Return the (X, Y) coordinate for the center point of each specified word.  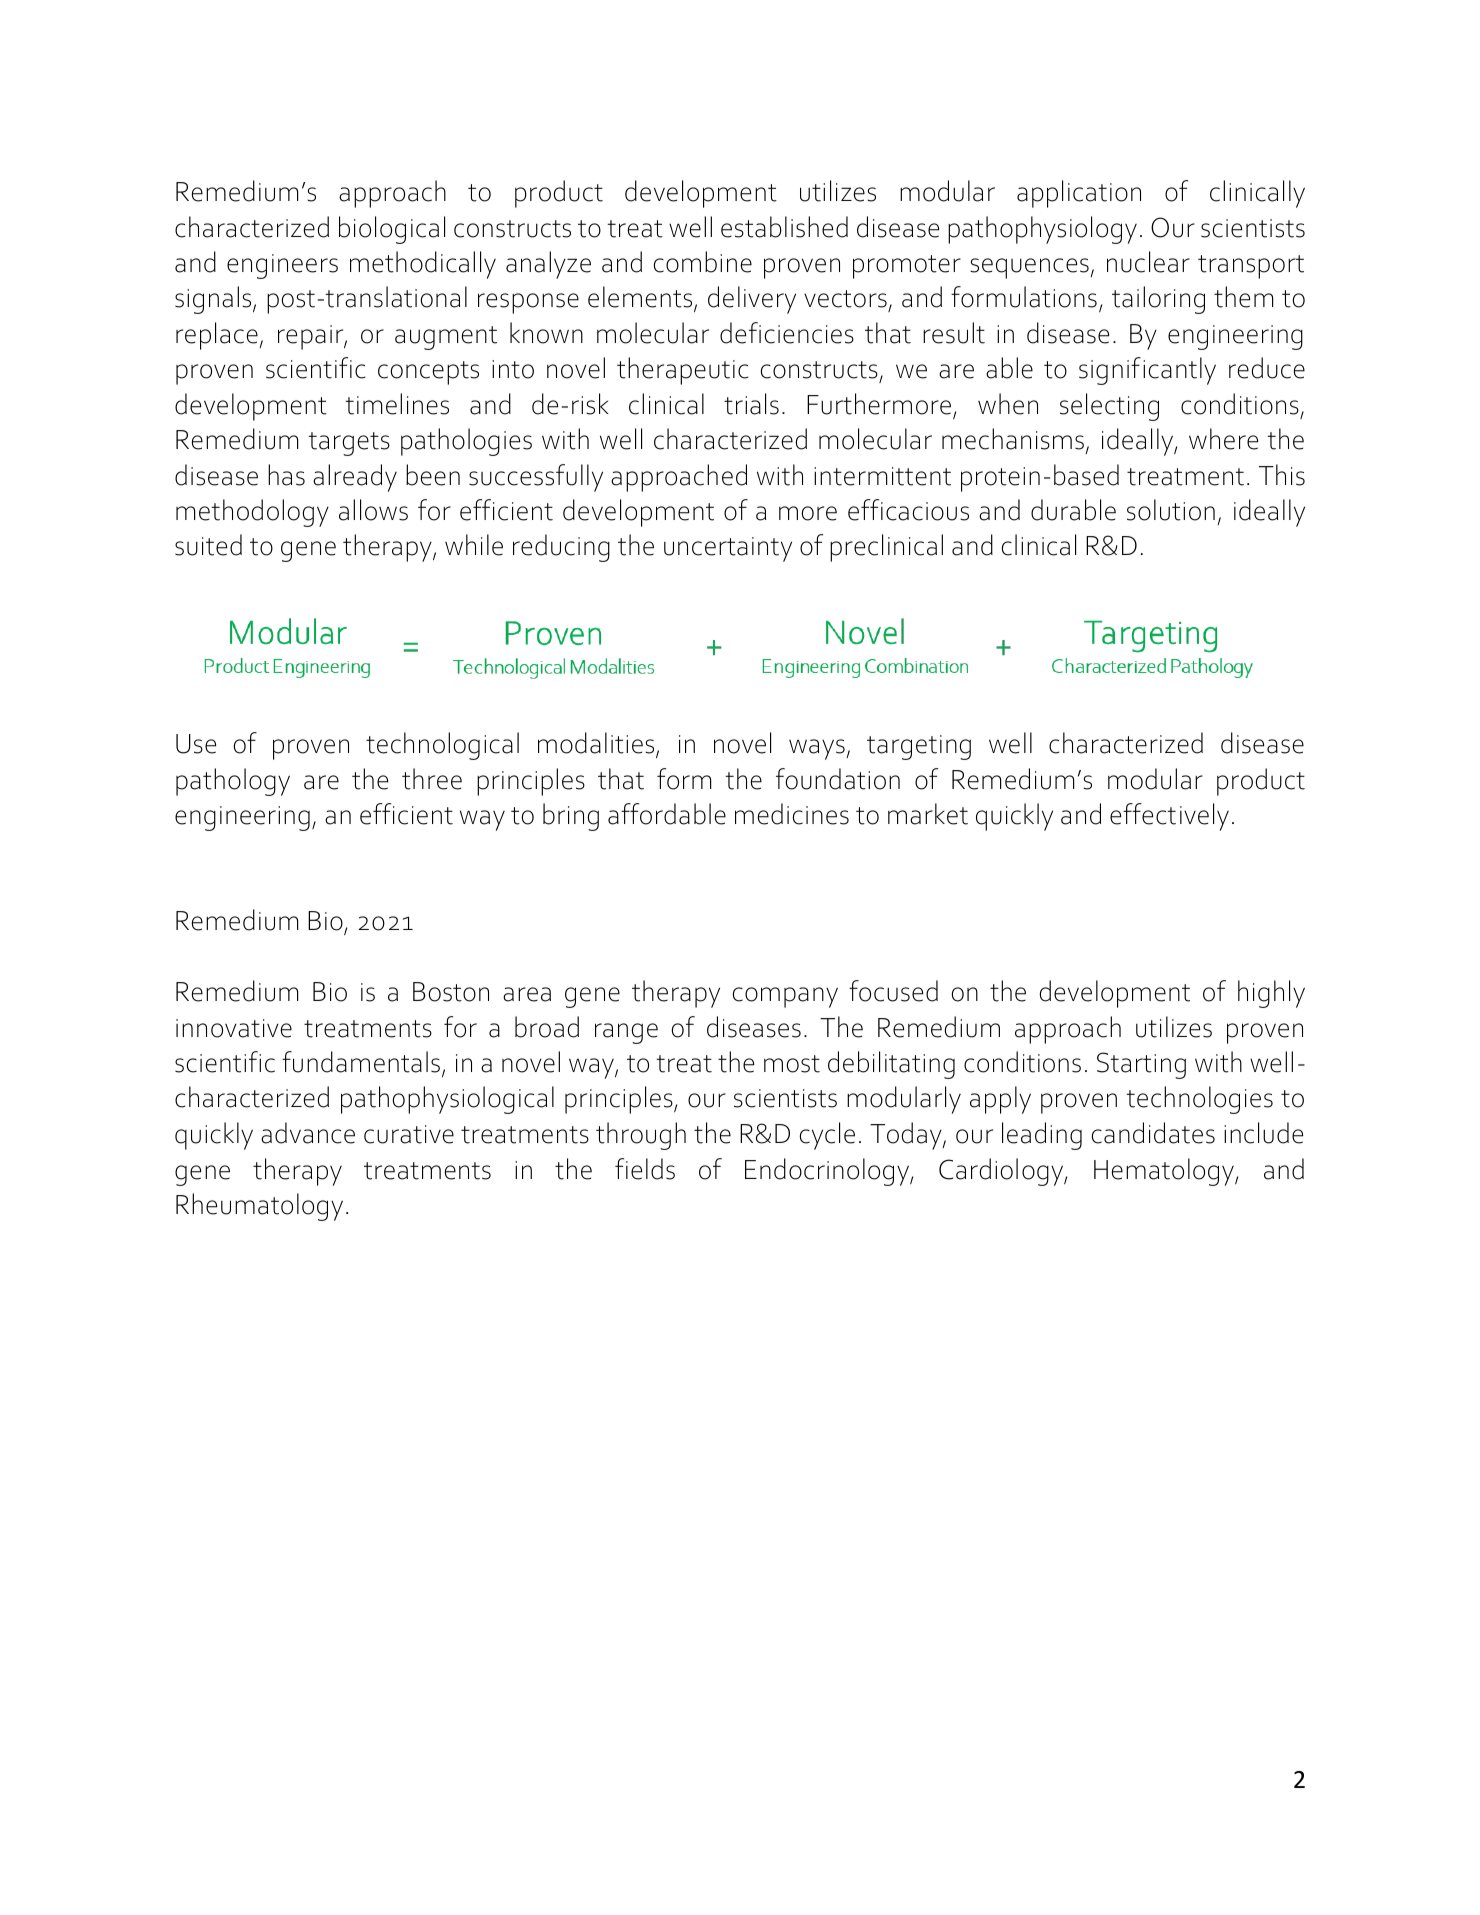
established (784, 227)
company (785, 997)
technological (442, 746)
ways (817, 749)
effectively (1169, 817)
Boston (451, 992)
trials (751, 404)
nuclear (1148, 262)
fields (645, 1169)
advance (308, 1133)
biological (392, 230)
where (1223, 439)
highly (1271, 994)
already (355, 478)
